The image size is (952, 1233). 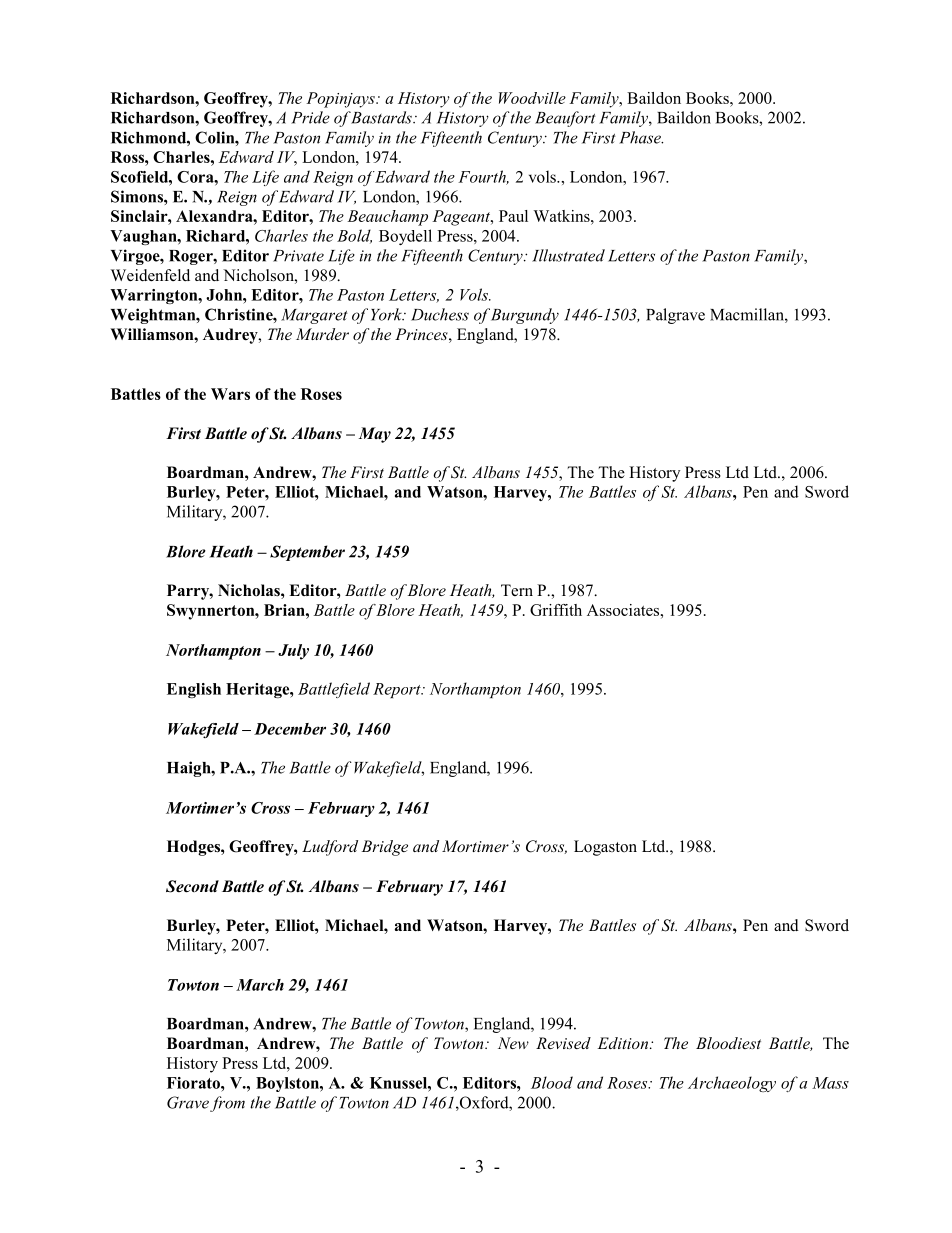 What do you see at coordinates (227, 1104) in the image?
I see `from` at bounding box center [227, 1104].
